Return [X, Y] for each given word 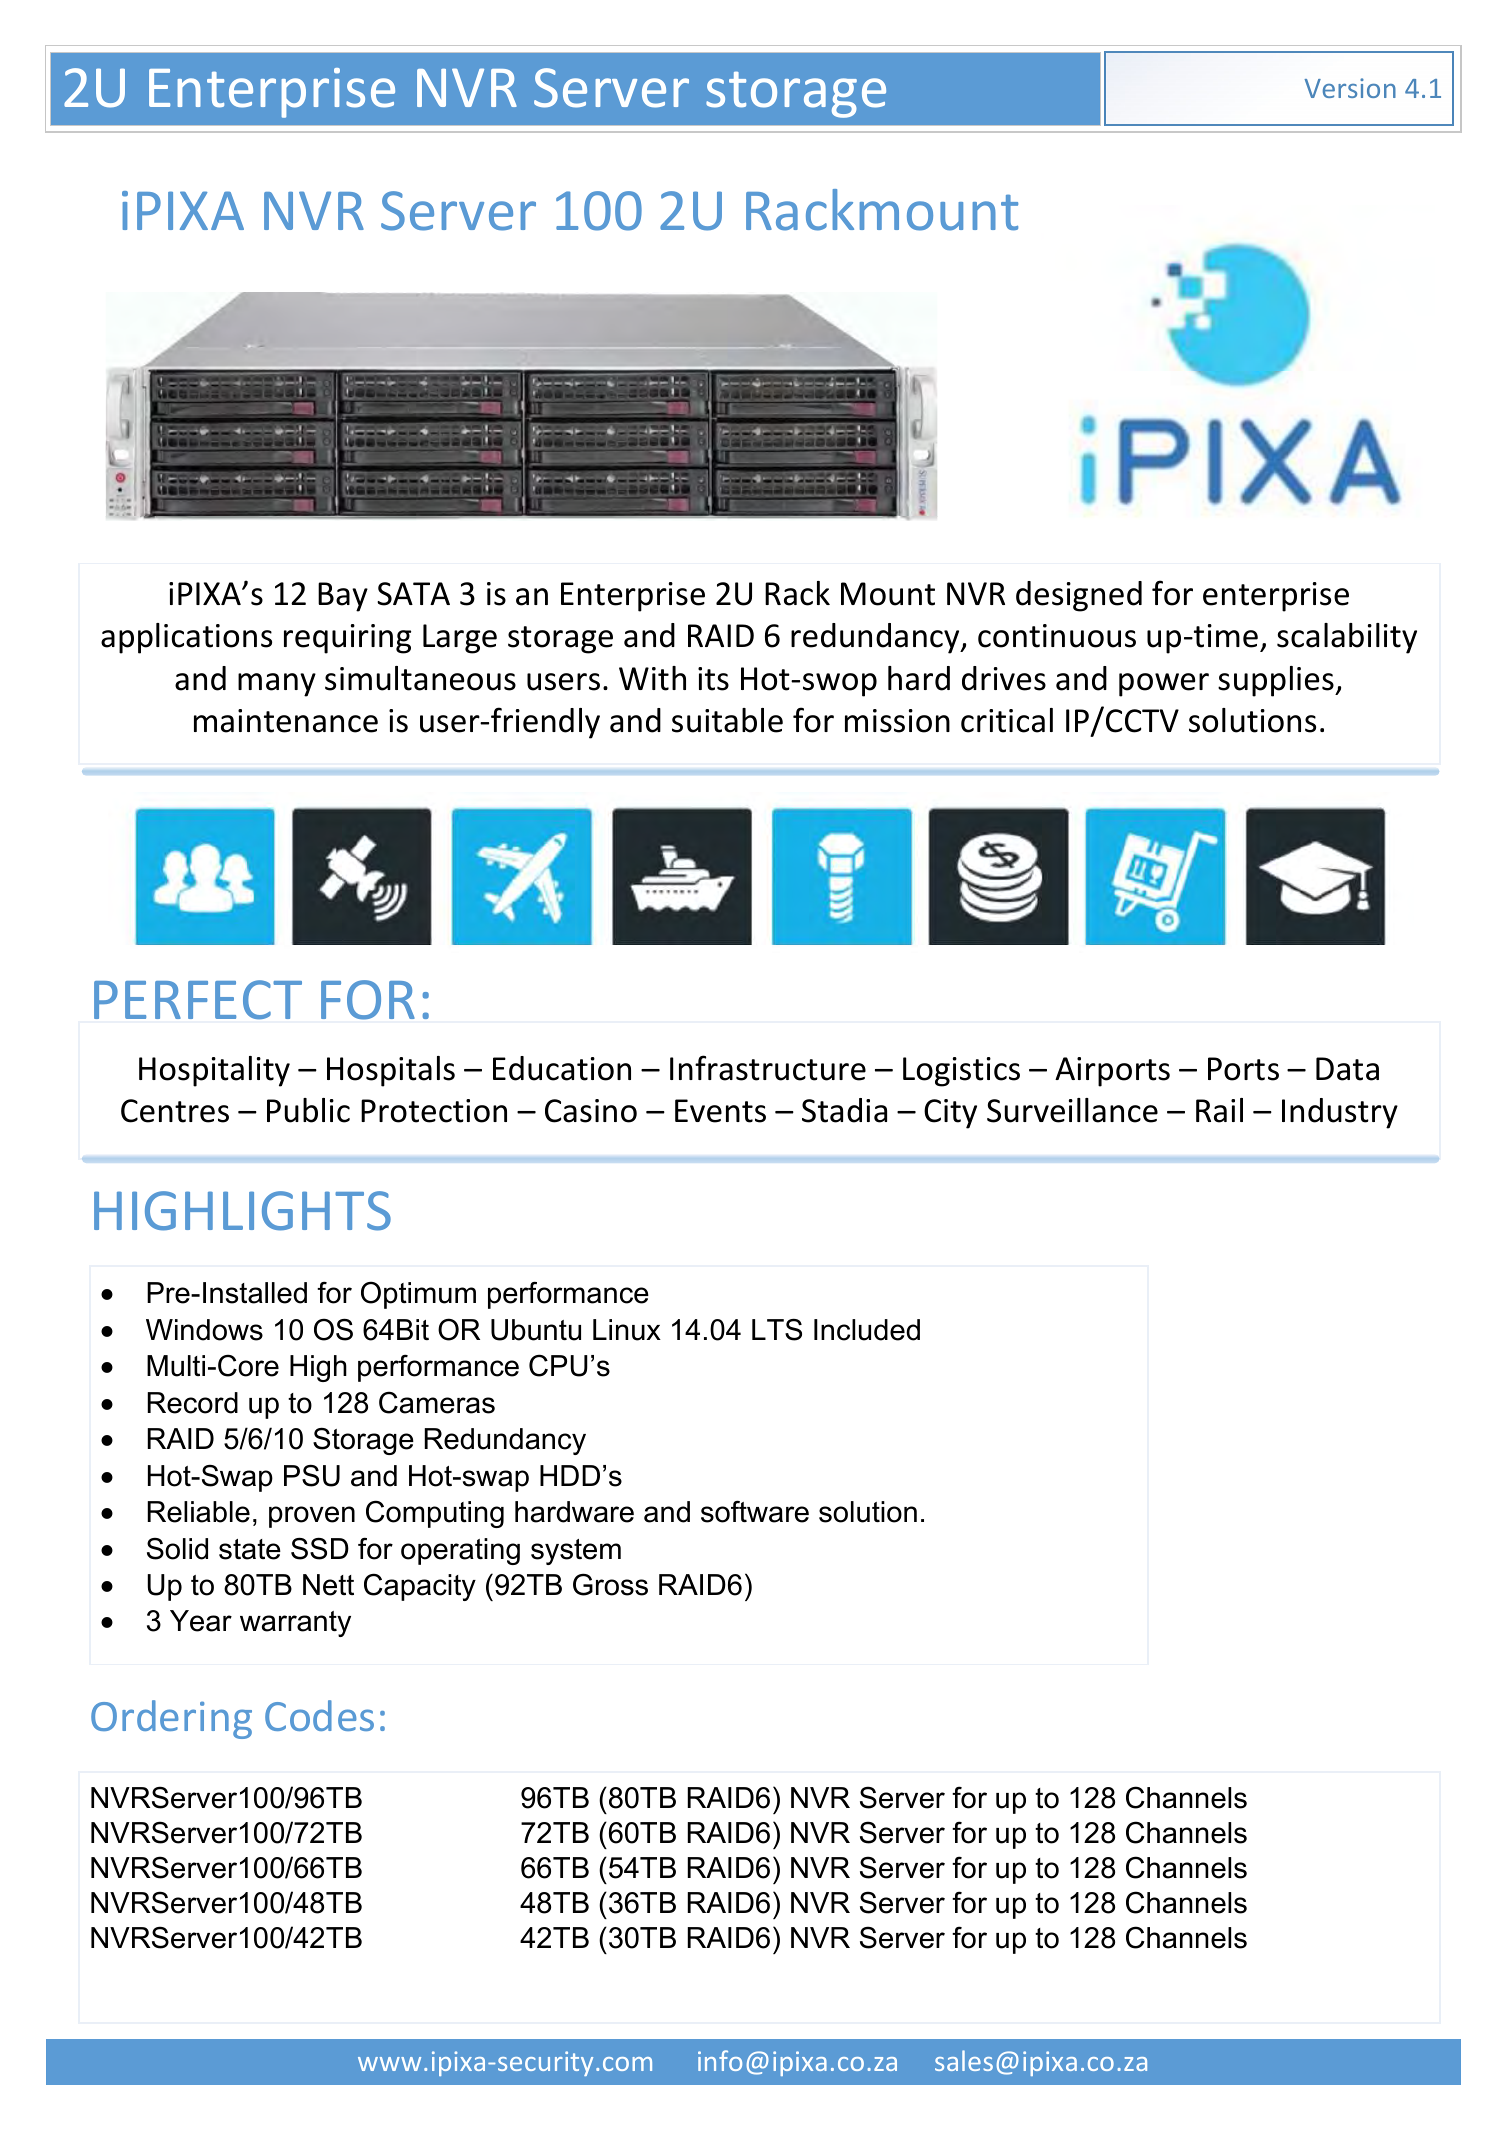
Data [1347, 1069]
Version [1350, 88]
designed [1079, 596]
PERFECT [198, 999]
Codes [319, 1715]
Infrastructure [768, 1068]
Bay [343, 597]
